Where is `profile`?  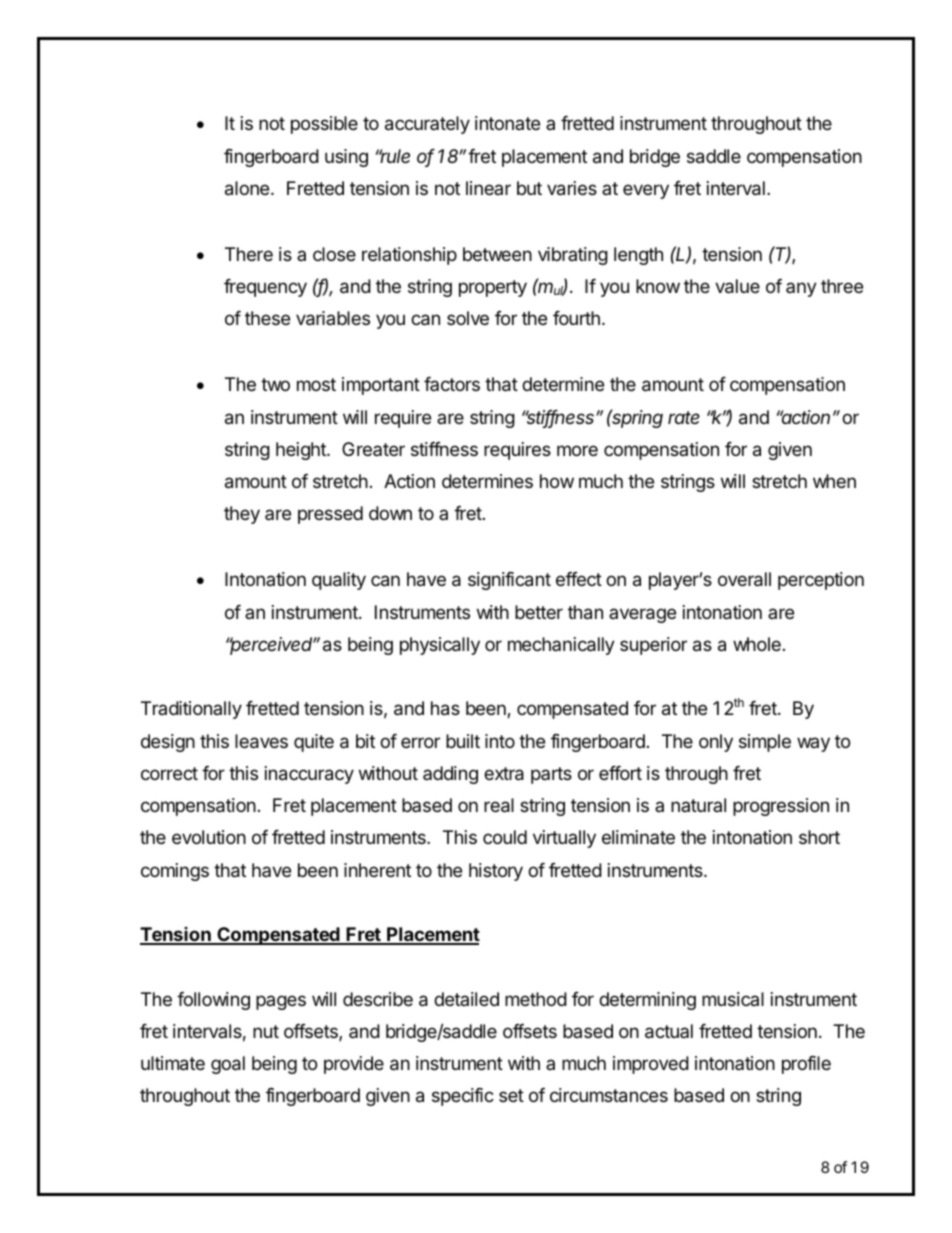 profile is located at coordinates (806, 1065).
